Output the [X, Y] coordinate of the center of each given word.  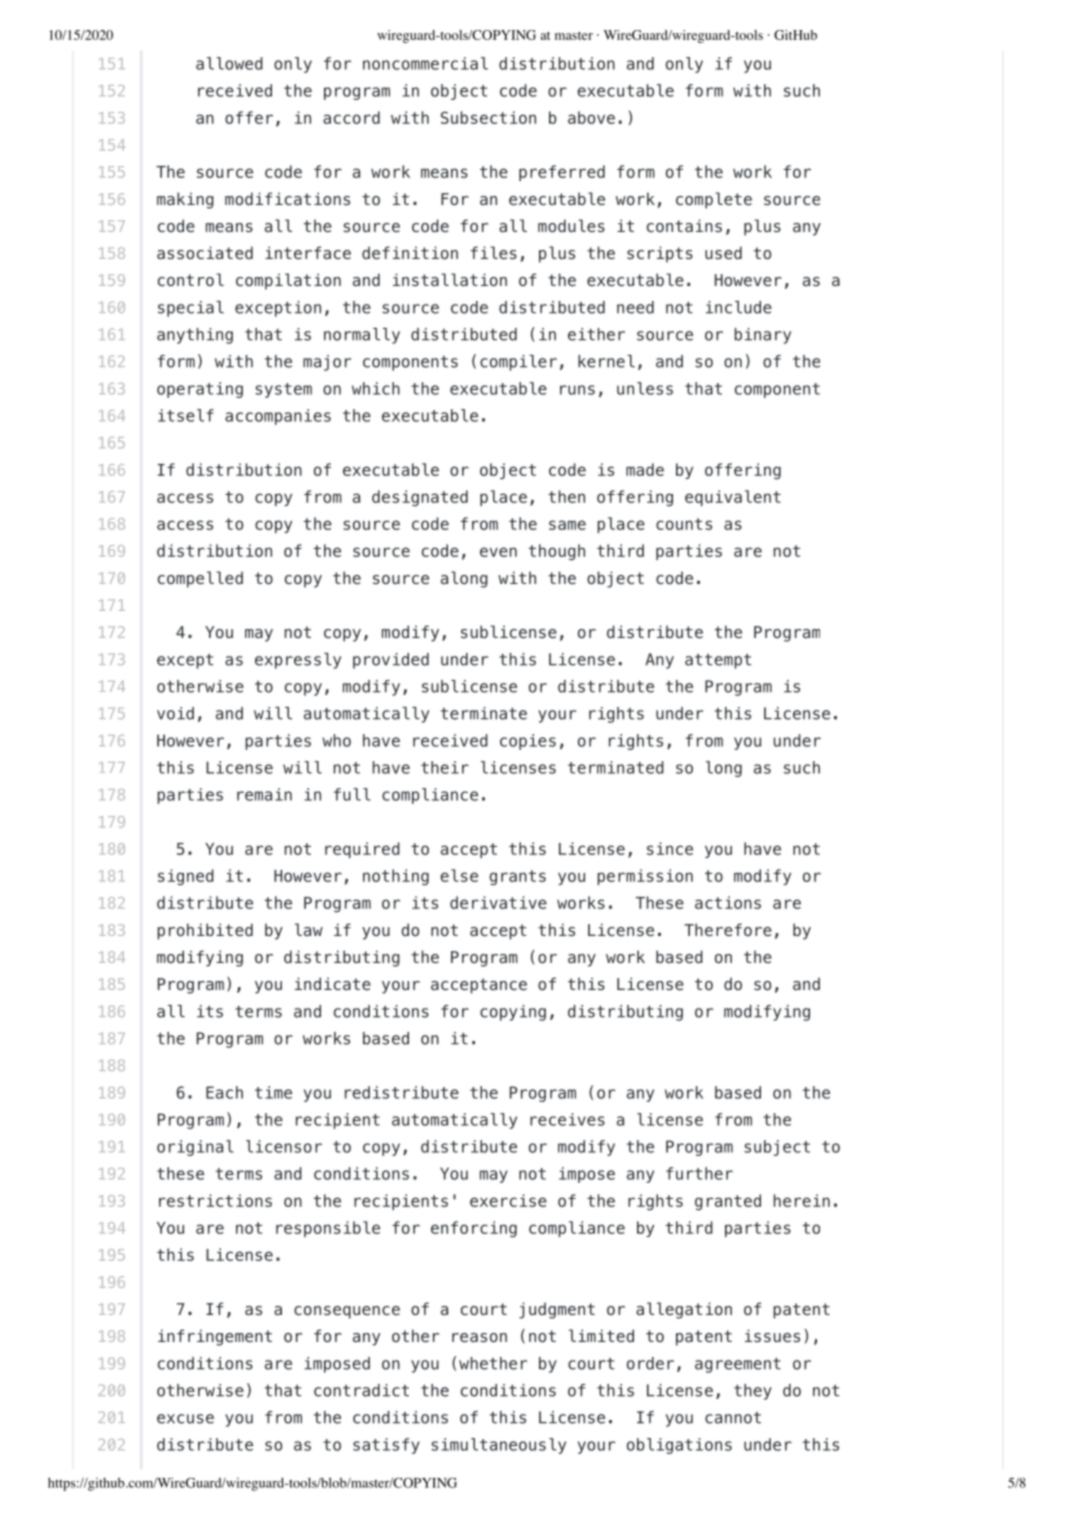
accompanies [278, 417]
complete [714, 200]
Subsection [488, 117]
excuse [185, 1419]
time [273, 1092]
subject [777, 1148]
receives [567, 1119]
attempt [718, 661]
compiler [518, 363]
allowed [229, 63]
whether [493, 1363]
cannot [733, 1418]
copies [528, 742]
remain [264, 794]
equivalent [733, 498]
